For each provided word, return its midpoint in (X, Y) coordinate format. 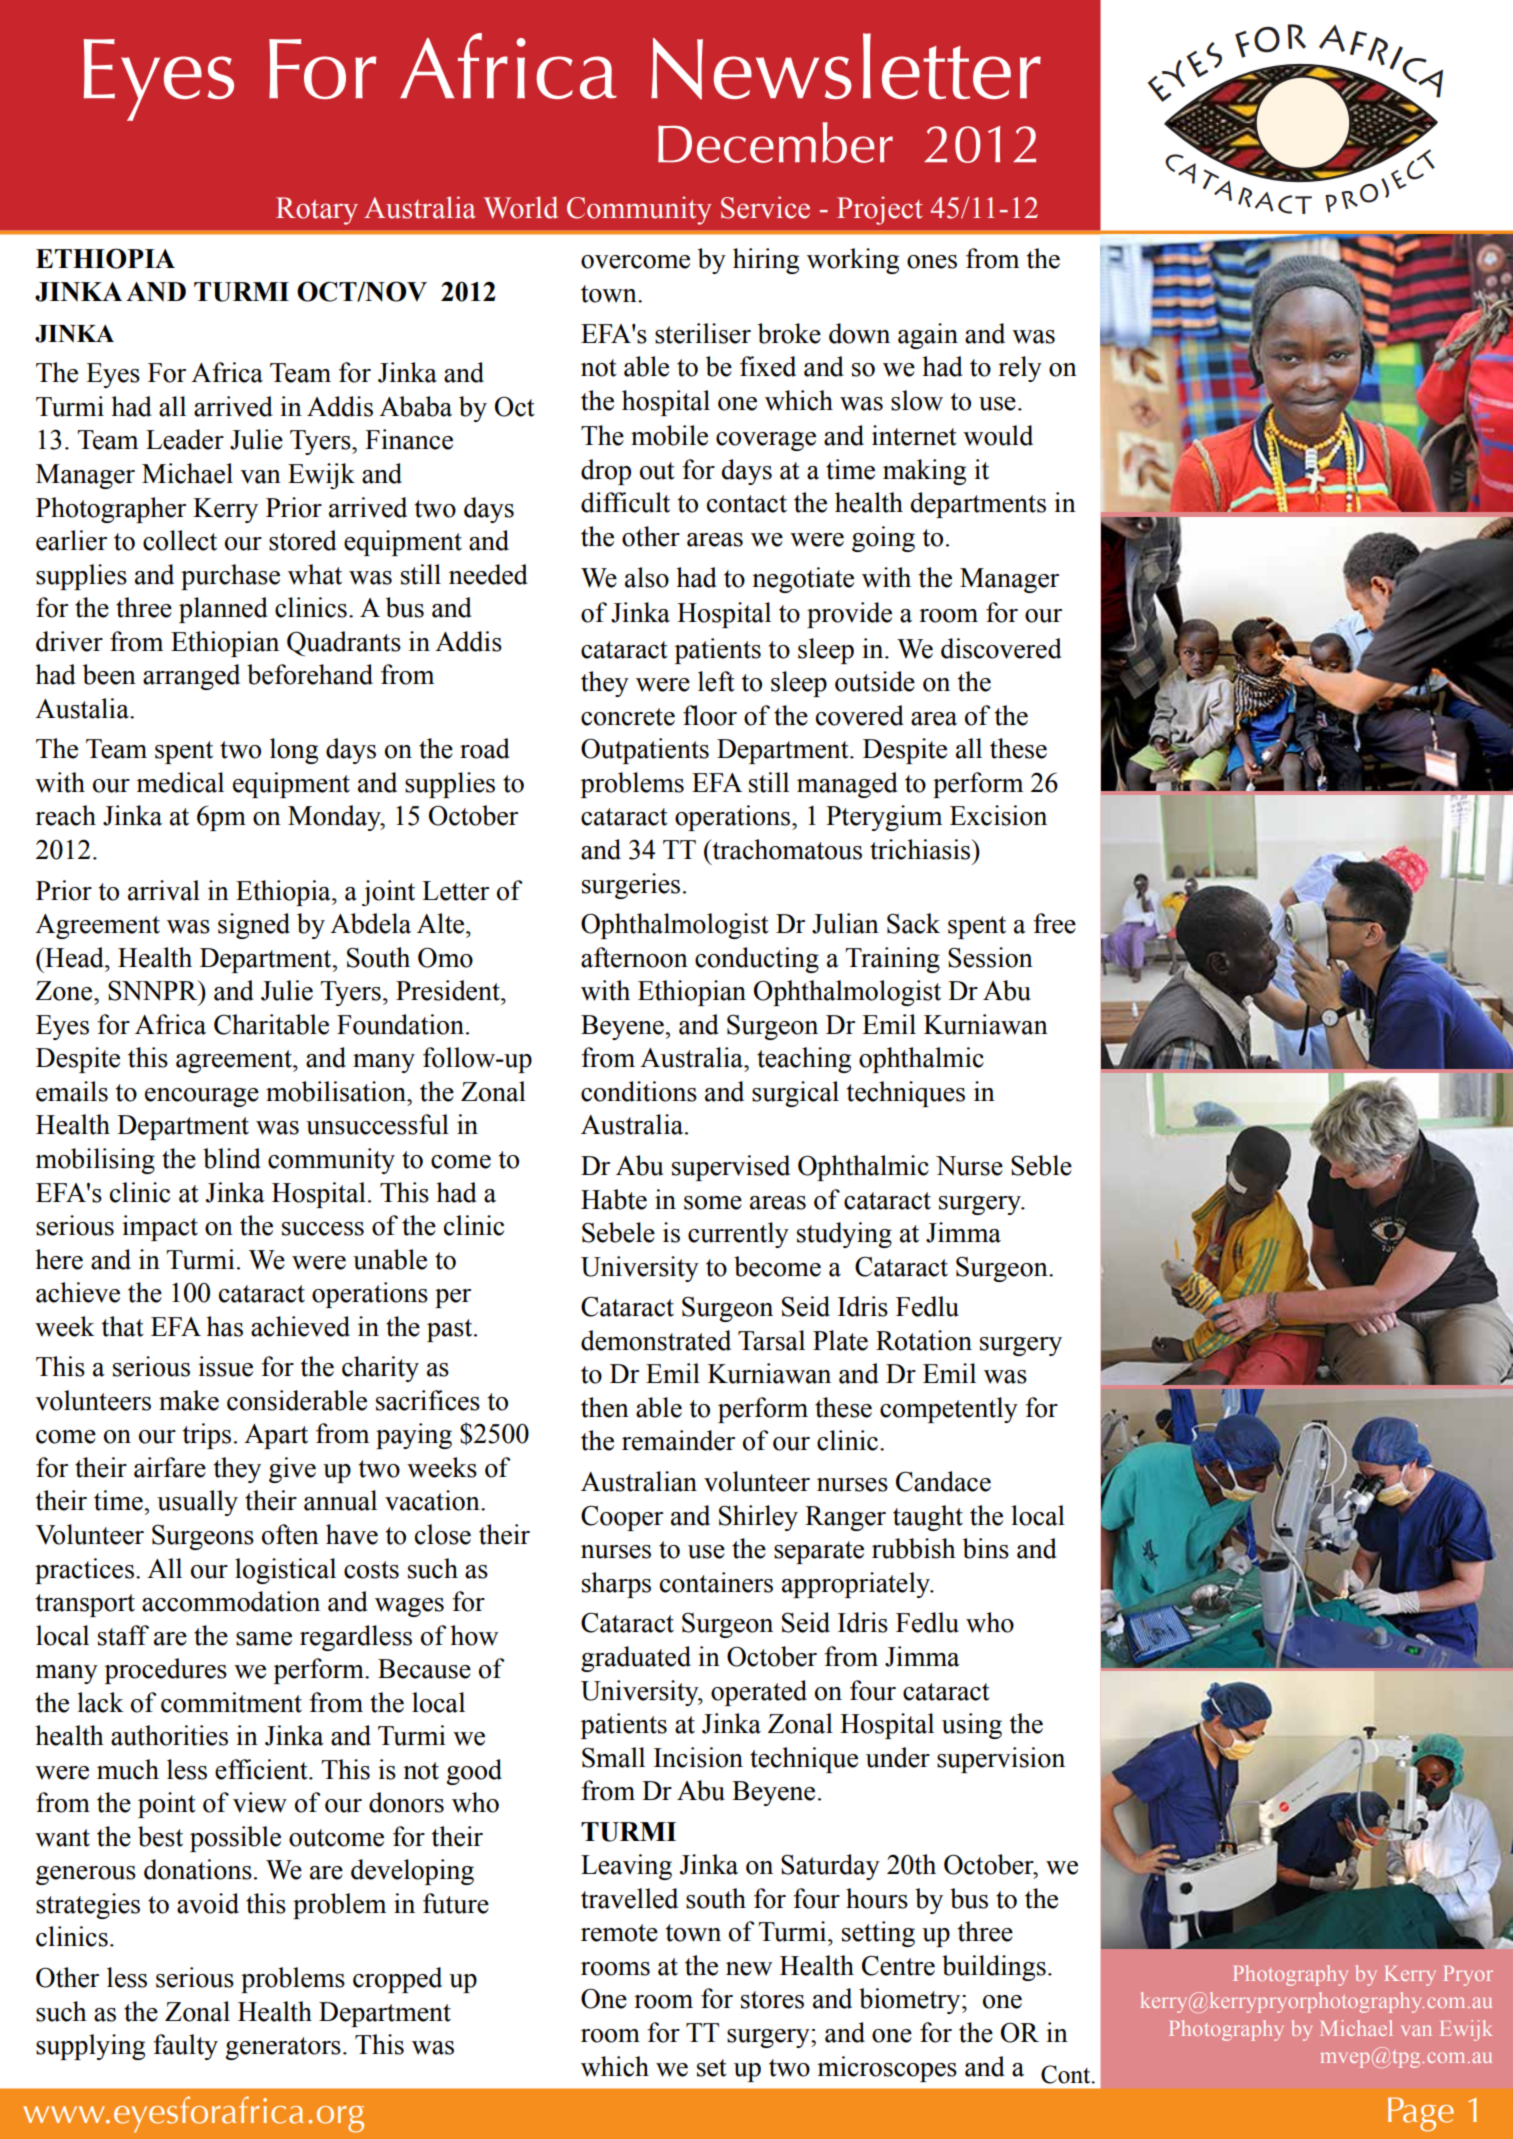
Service (765, 207)
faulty (185, 2047)
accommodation (231, 1601)
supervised (731, 1168)
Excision (998, 815)
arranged (191, 677)
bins (986, 1548)
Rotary (317, 211)
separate (819, 1552)
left (716, 681)
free (1054, 923)
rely (1020, 369)
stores (772, 2000)
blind (232, 1158)
